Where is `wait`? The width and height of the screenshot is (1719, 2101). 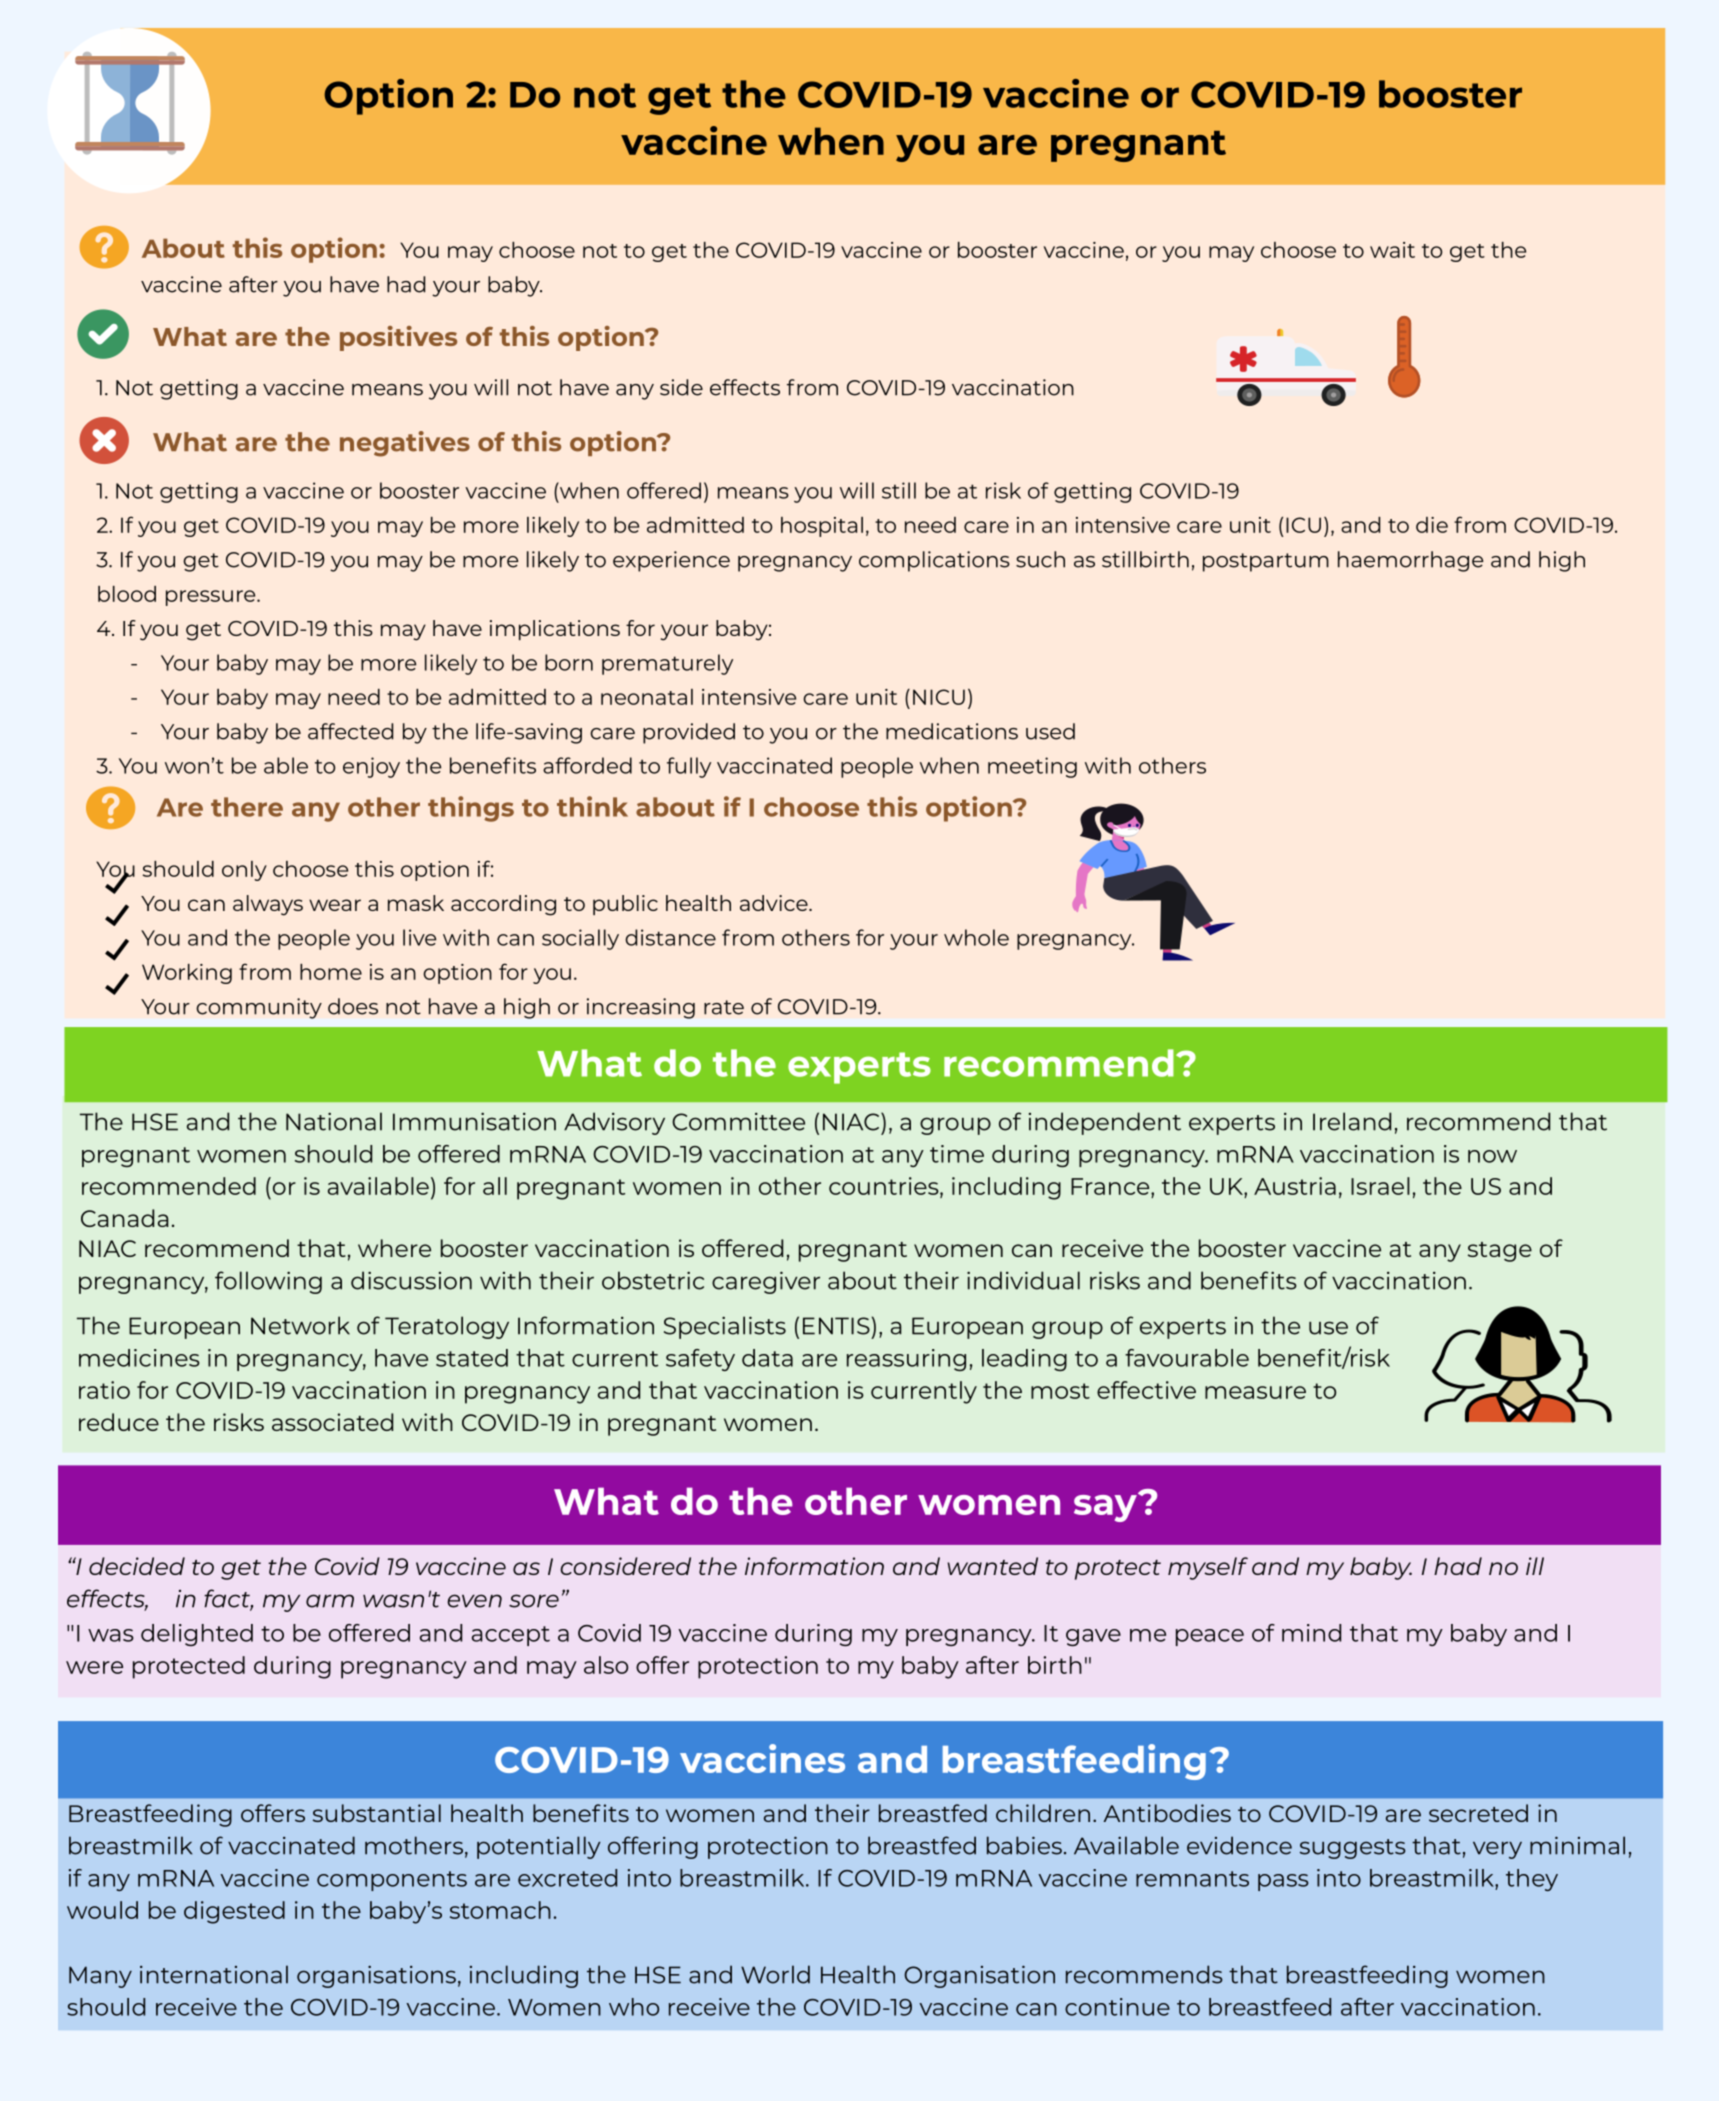
wait is located at coordinates (1392, 250).
